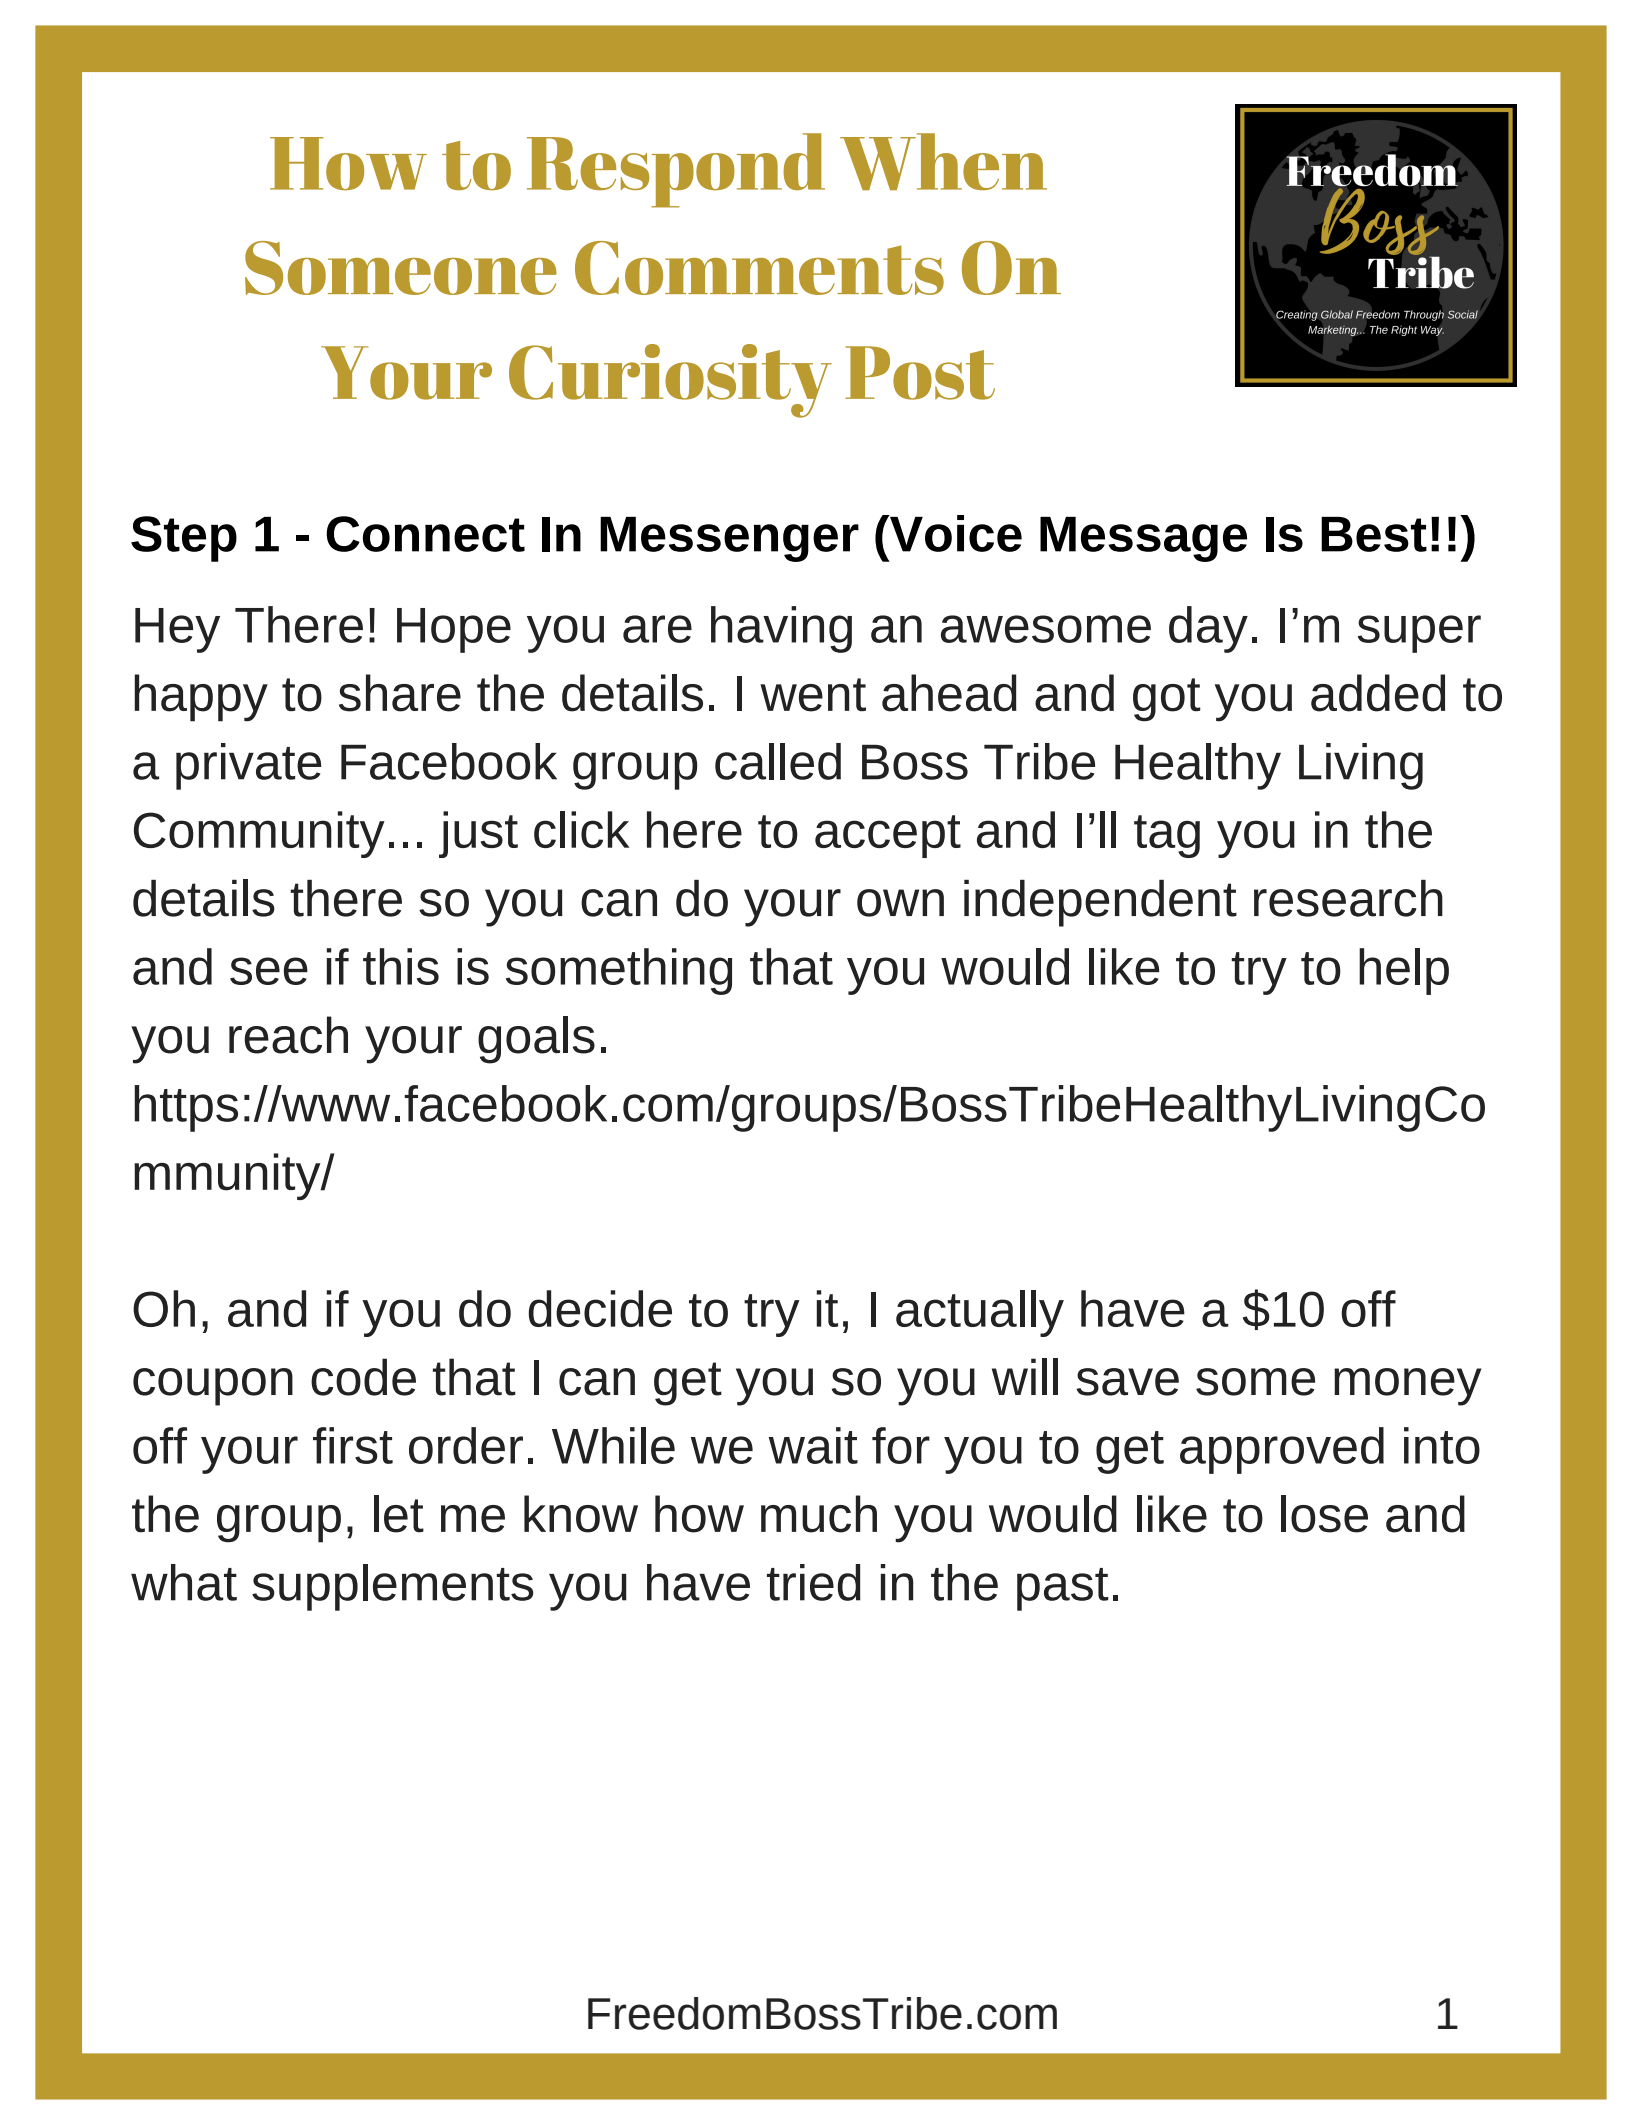 The width and height of the screenshot is (1642, 2125). What do you see at coordinates (943, 161) in the screenshot?
I see `When` at bounding box center [943, 161].
